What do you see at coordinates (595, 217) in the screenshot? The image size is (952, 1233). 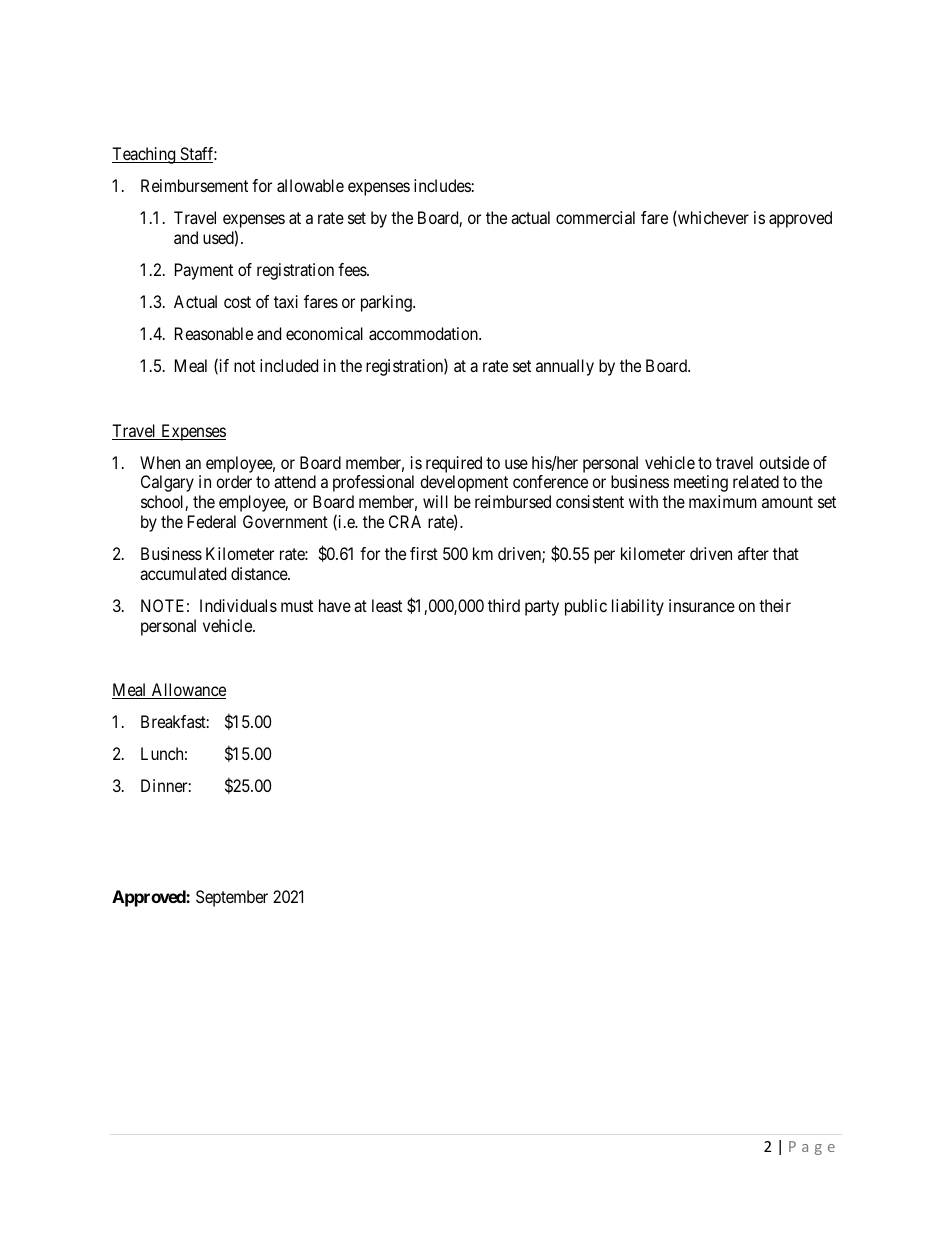 I see `commercial` at bounding box center [595, 217].
